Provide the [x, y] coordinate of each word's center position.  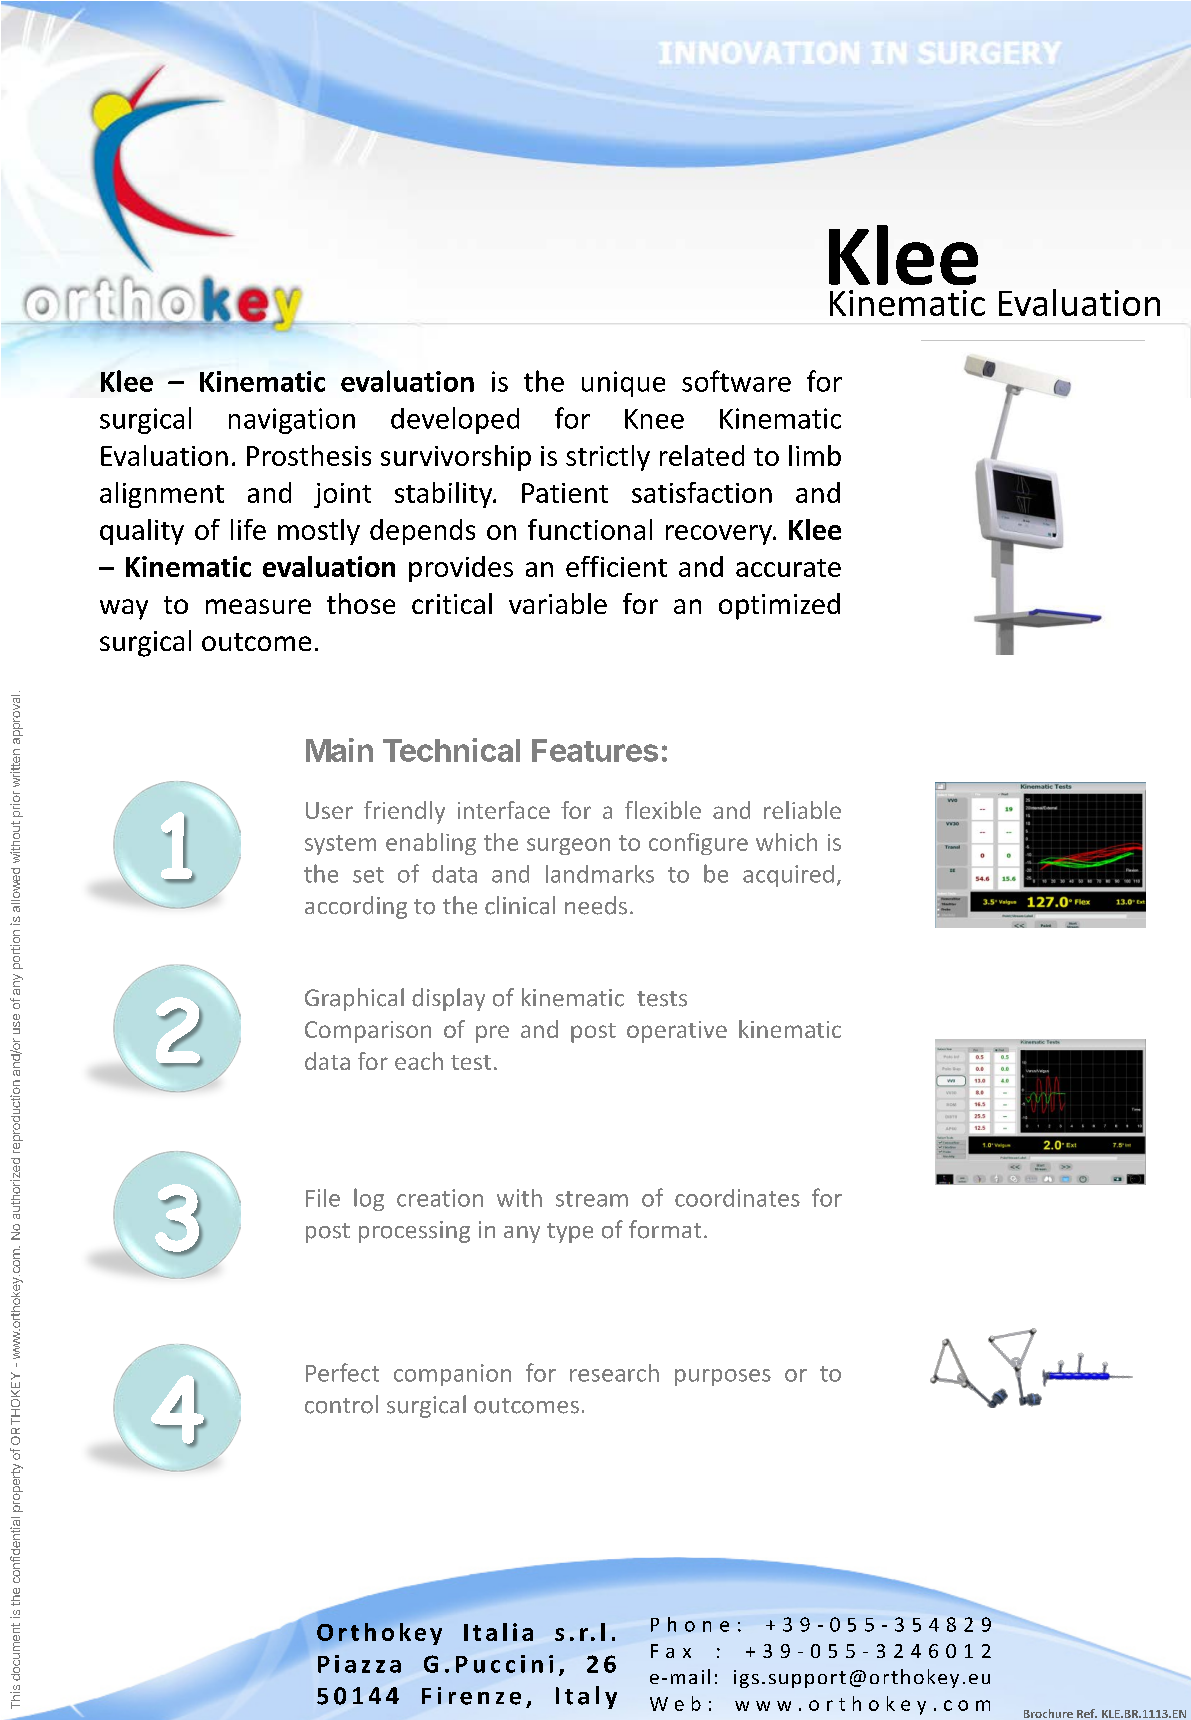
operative [677, 1032]
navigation [292, 421]
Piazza [359, 1664]
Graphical [354, 999]
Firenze [471, 1696]
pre [492, 1034]
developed [455, 420]
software [736, 381]
